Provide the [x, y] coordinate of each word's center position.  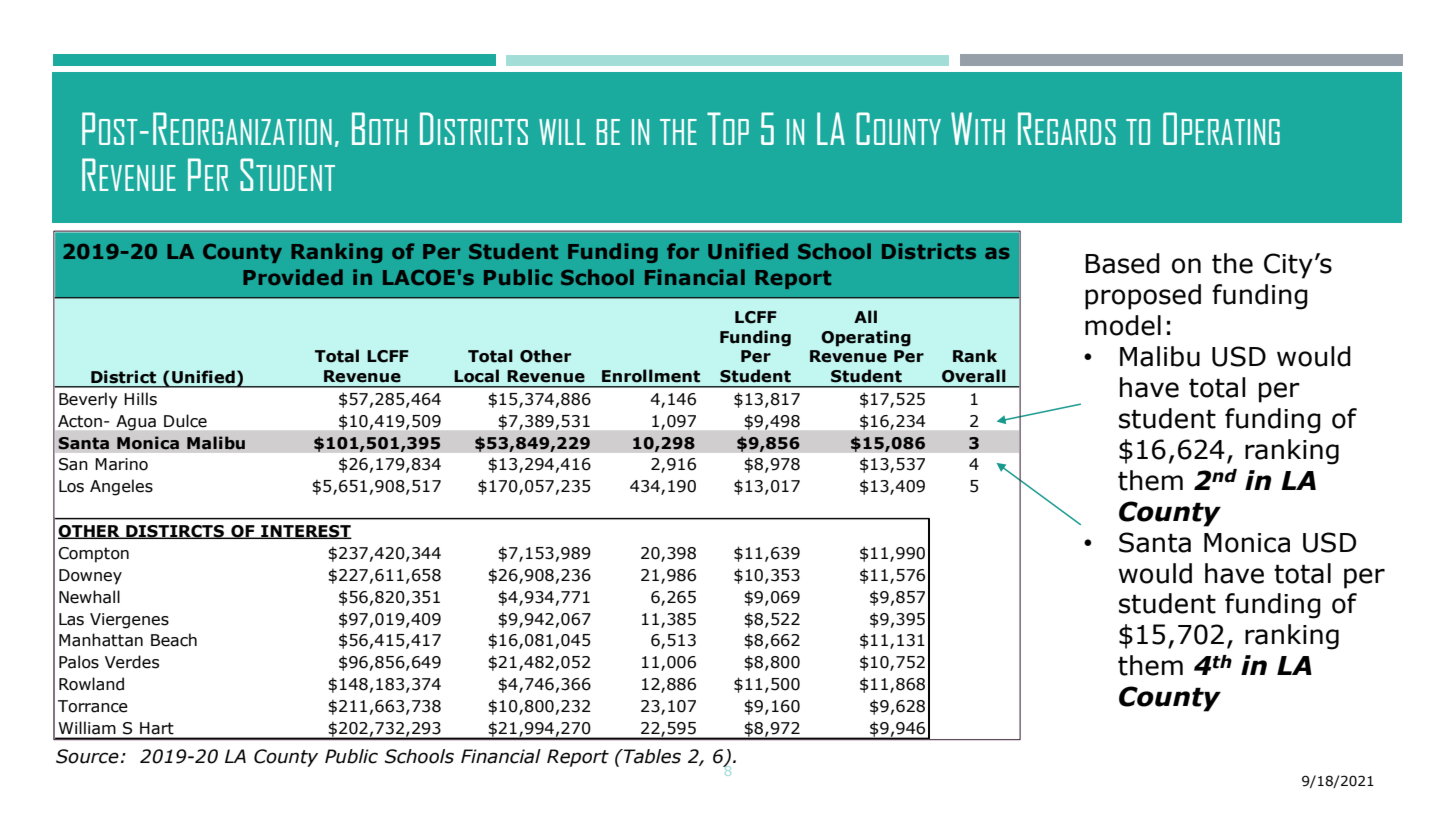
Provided [293, 277]
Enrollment [651, 376]
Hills [140, 399]
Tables [651, 756]
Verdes [132, 662]
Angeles [121, 487]
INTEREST [305, 532]
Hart [157, 728]
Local [476, 376]
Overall [974, 376]
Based [1122, 263]
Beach [174, 640]
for [683, 251]
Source [87, 756]
